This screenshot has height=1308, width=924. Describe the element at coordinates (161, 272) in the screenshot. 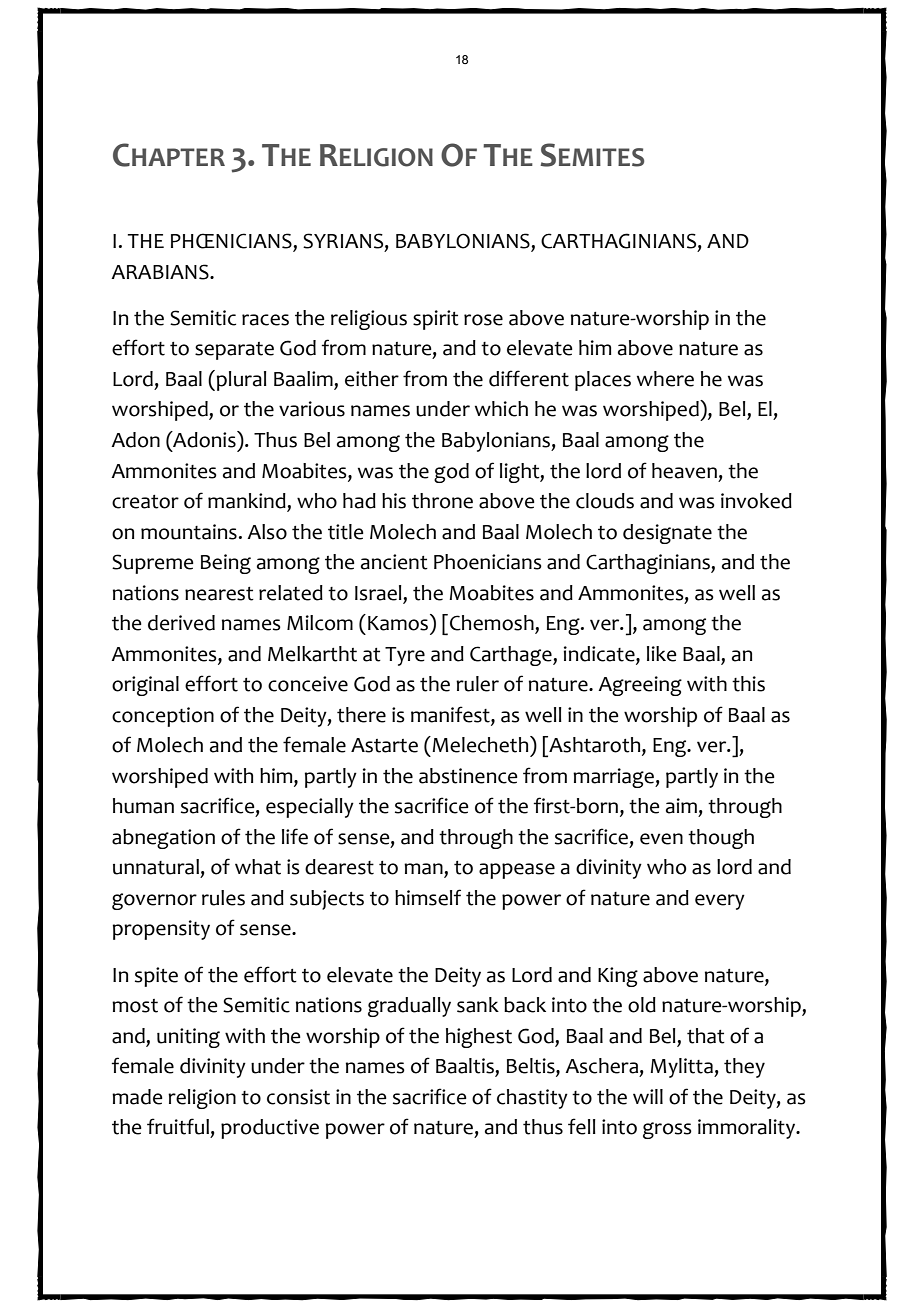

I see `ARABIANS` at that location.
